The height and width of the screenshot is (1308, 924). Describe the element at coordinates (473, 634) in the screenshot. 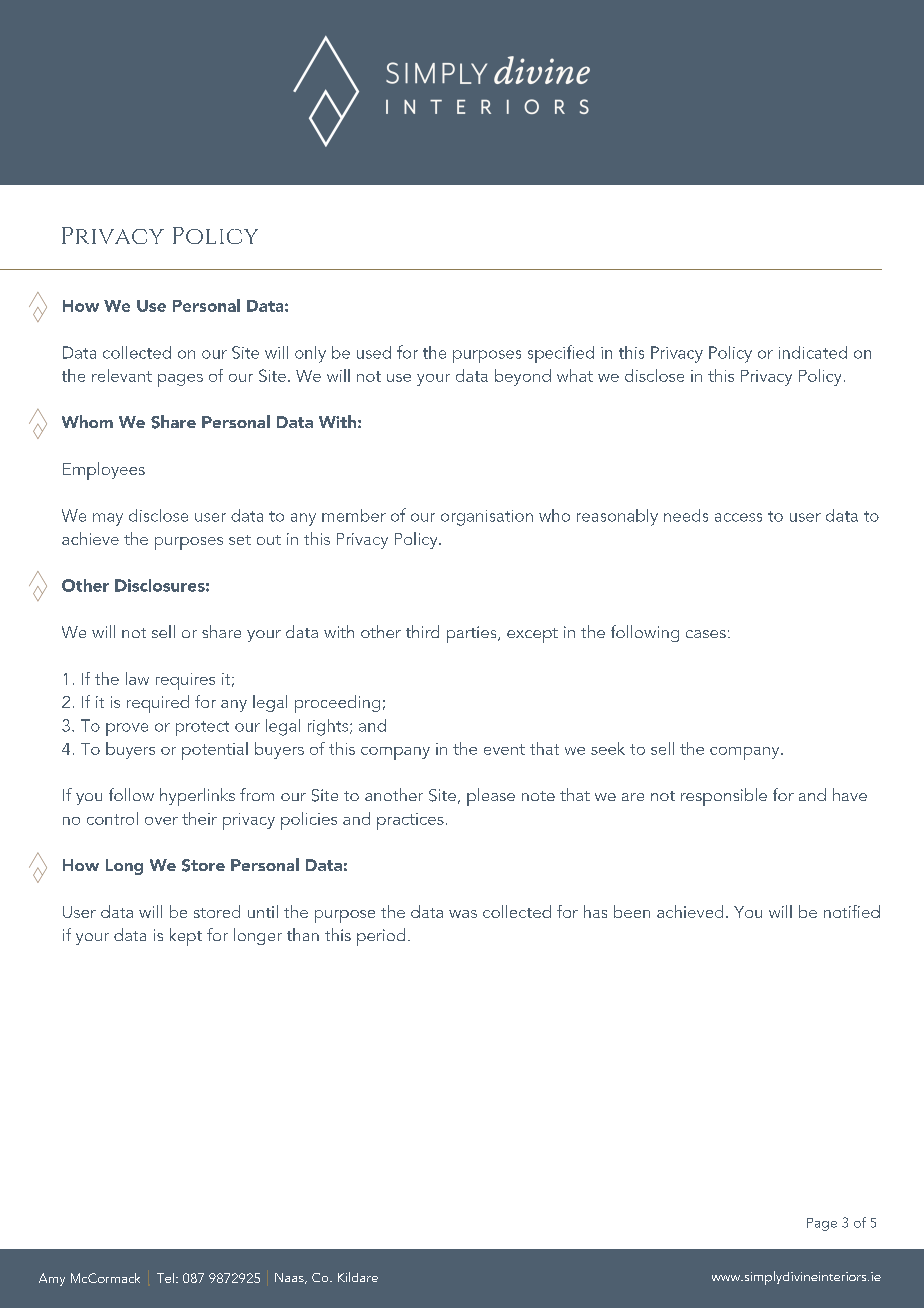

I see `parties` at that location.
